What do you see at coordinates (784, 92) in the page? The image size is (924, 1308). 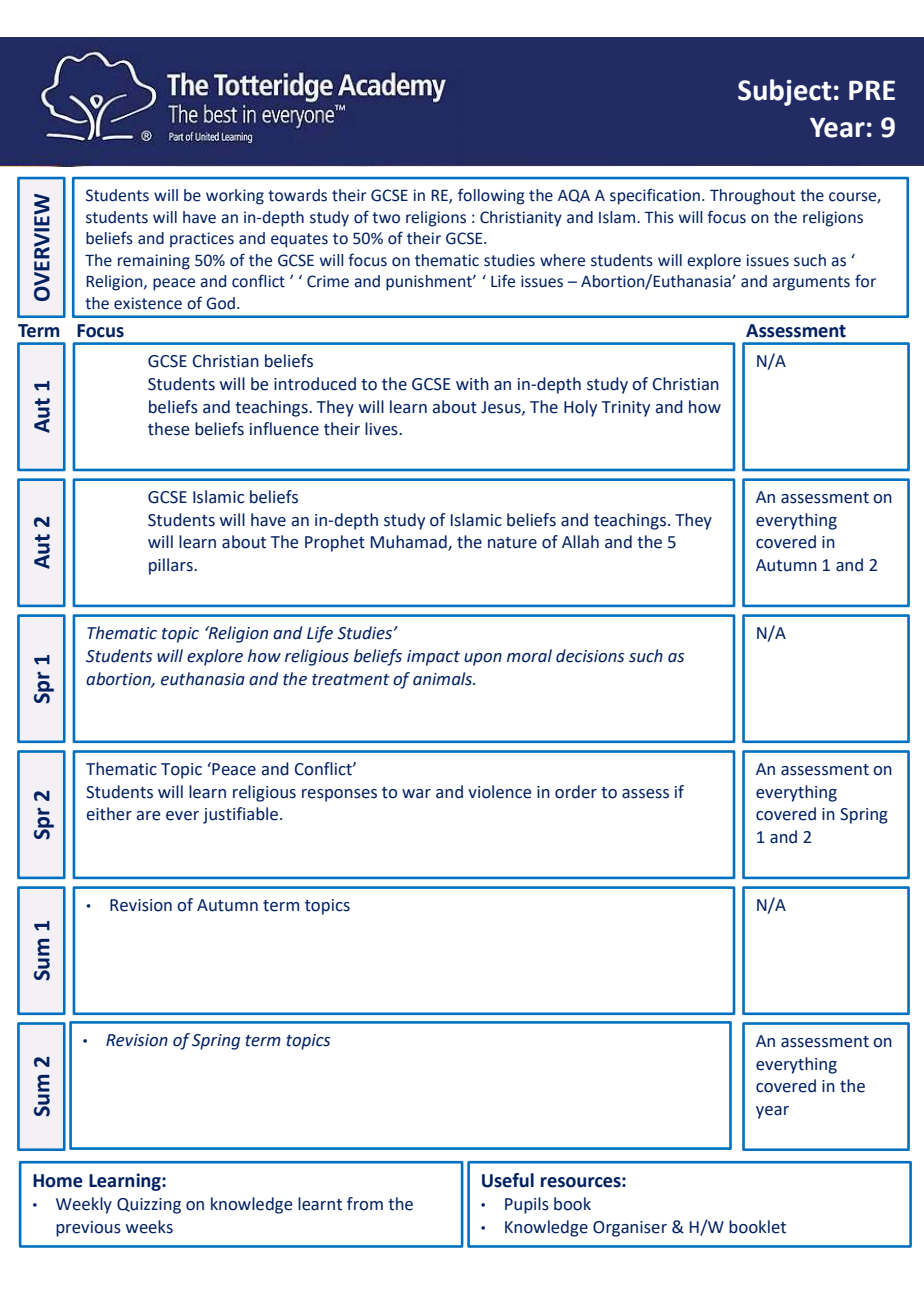 I see `Subject` at bounding box center [784, 92].
